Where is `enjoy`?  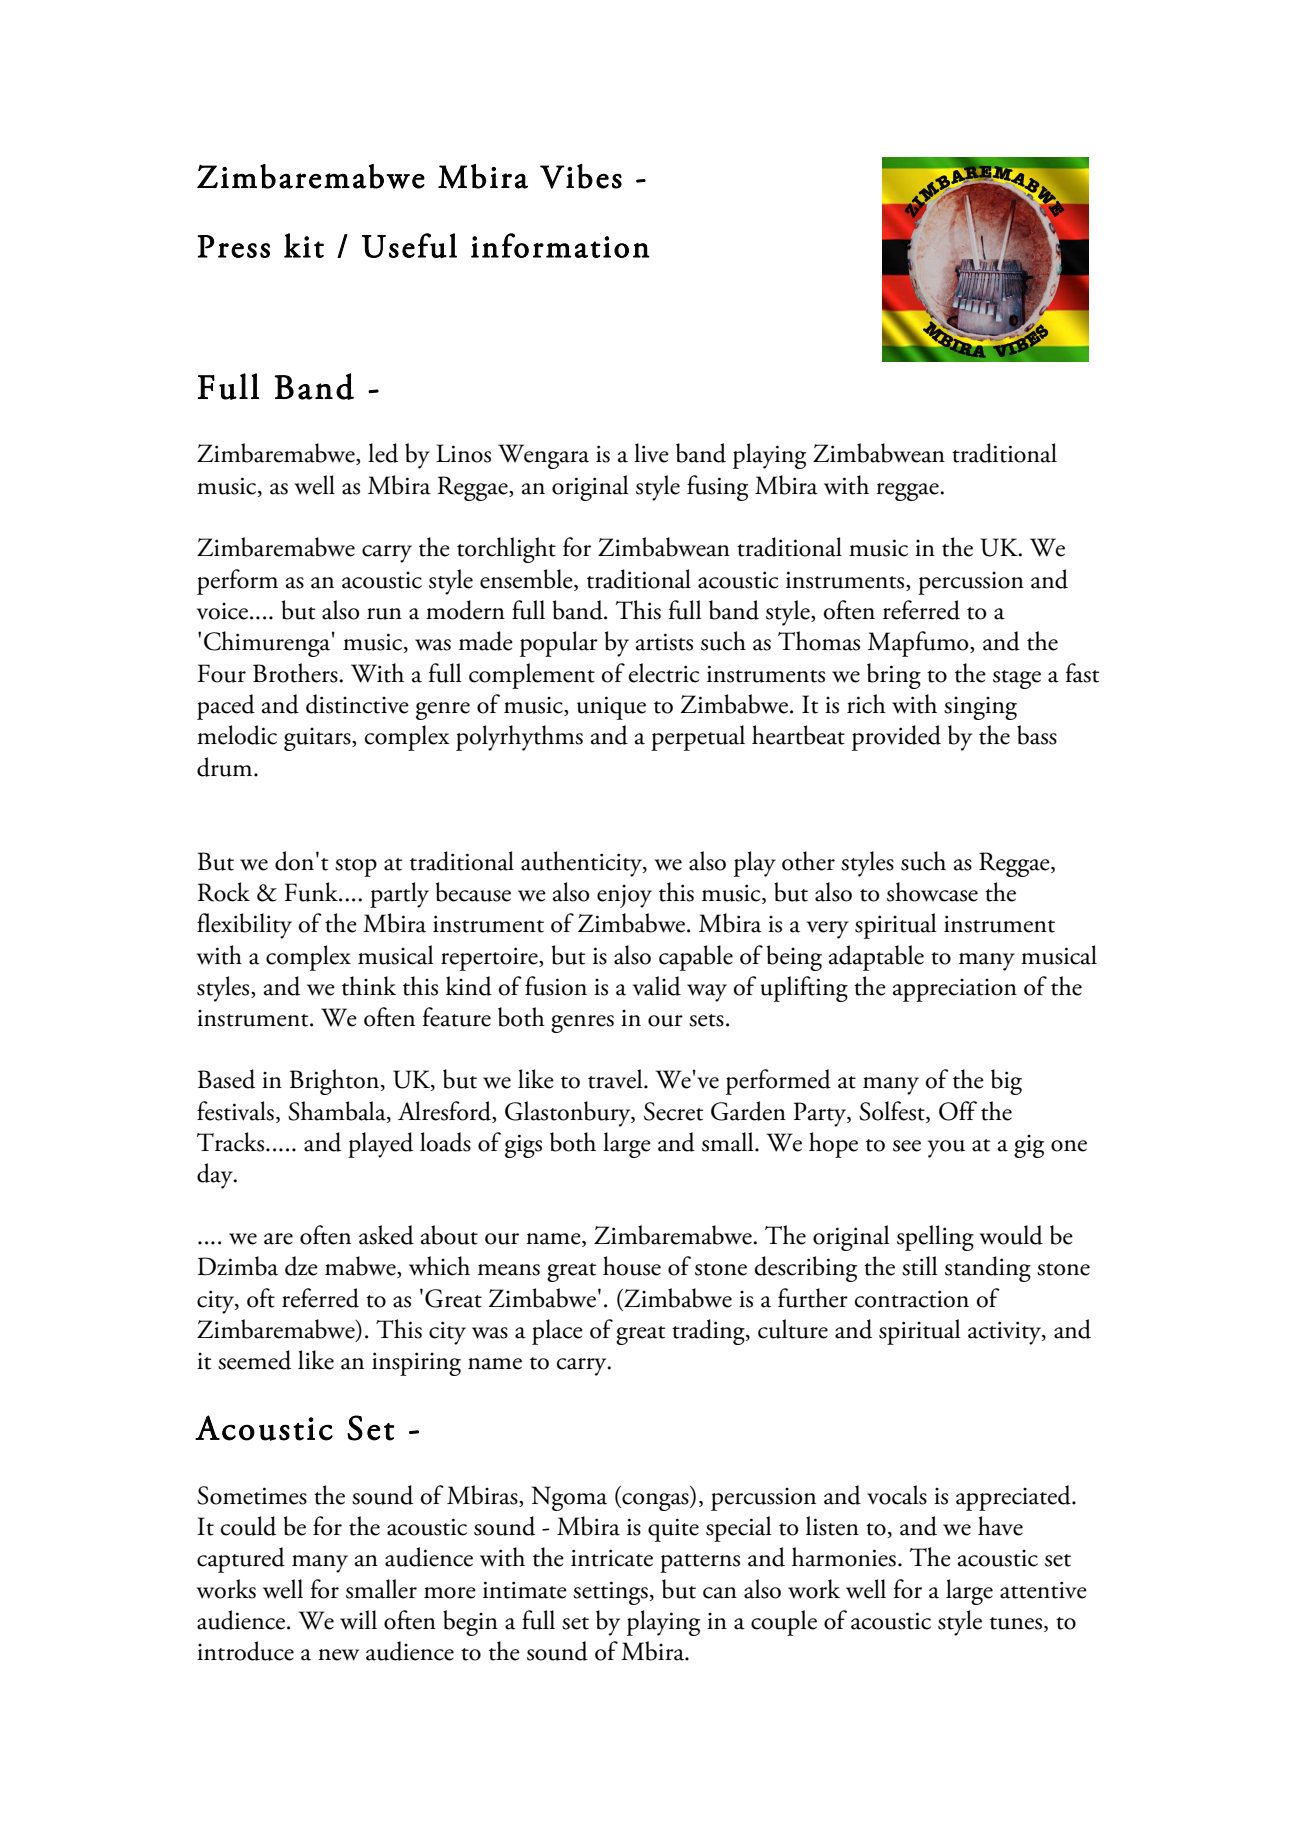
enjoy is located at coordinates (624, 896).
